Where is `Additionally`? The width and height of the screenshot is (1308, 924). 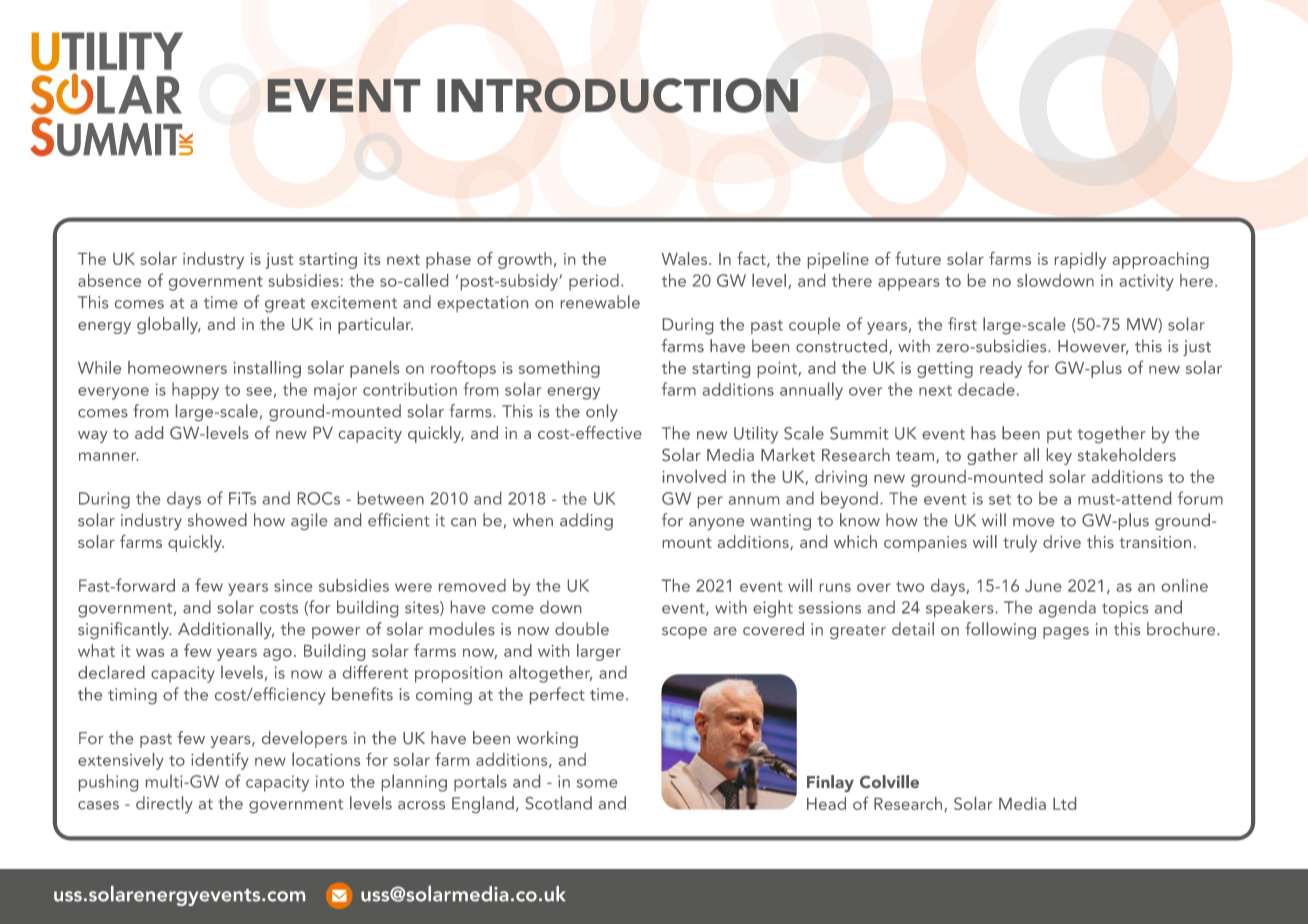
Additionally is located at coordinates (226, 630).
